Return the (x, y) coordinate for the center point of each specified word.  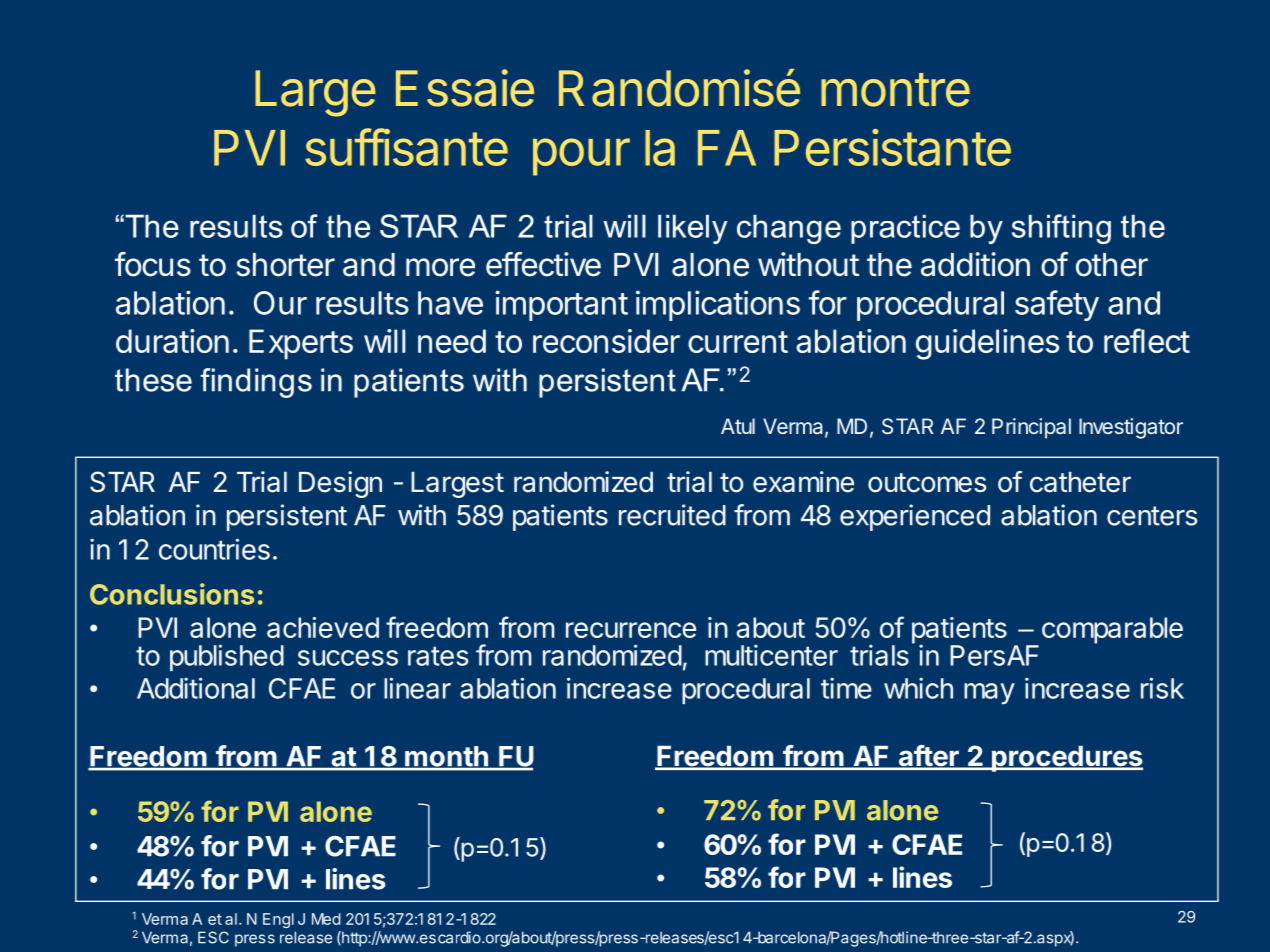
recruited (672, 515)
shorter (285, 265)
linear (417, 688)
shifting (1061, 229)
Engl (278, 920)
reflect (1147, 340)
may (989, 694)
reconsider (606, 341)
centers (1152, 516)
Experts (301, 344)
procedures (1066, 759)
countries (214, 549)
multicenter (771, 655)
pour (581, 157)
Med (326, 919)
